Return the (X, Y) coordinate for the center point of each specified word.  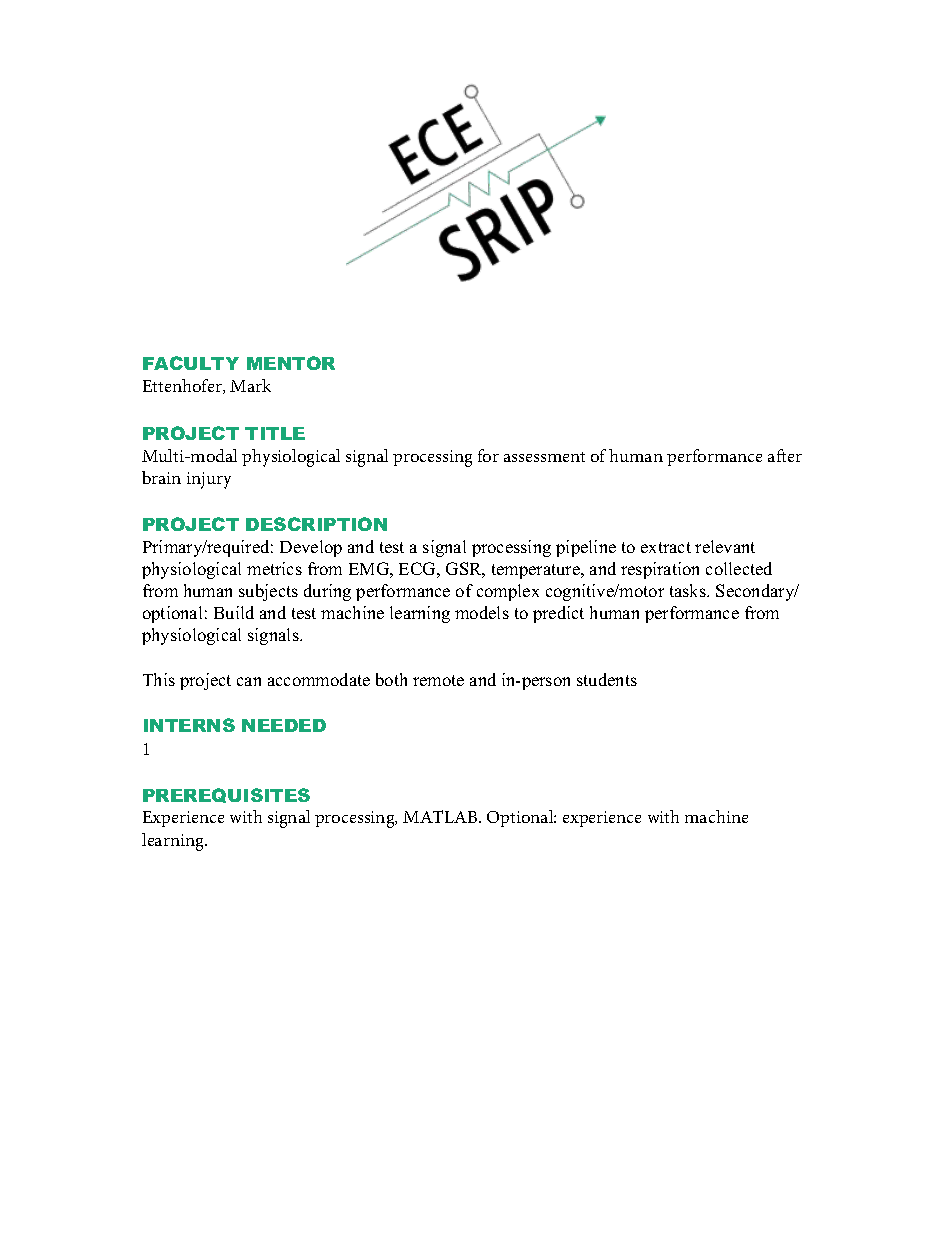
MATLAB (441, 816)
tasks (689, 590)
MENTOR (291, 363)
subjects (268, 592)
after (785, 455)
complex (508, 592)
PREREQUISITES (226, 795)
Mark (250, 385)
